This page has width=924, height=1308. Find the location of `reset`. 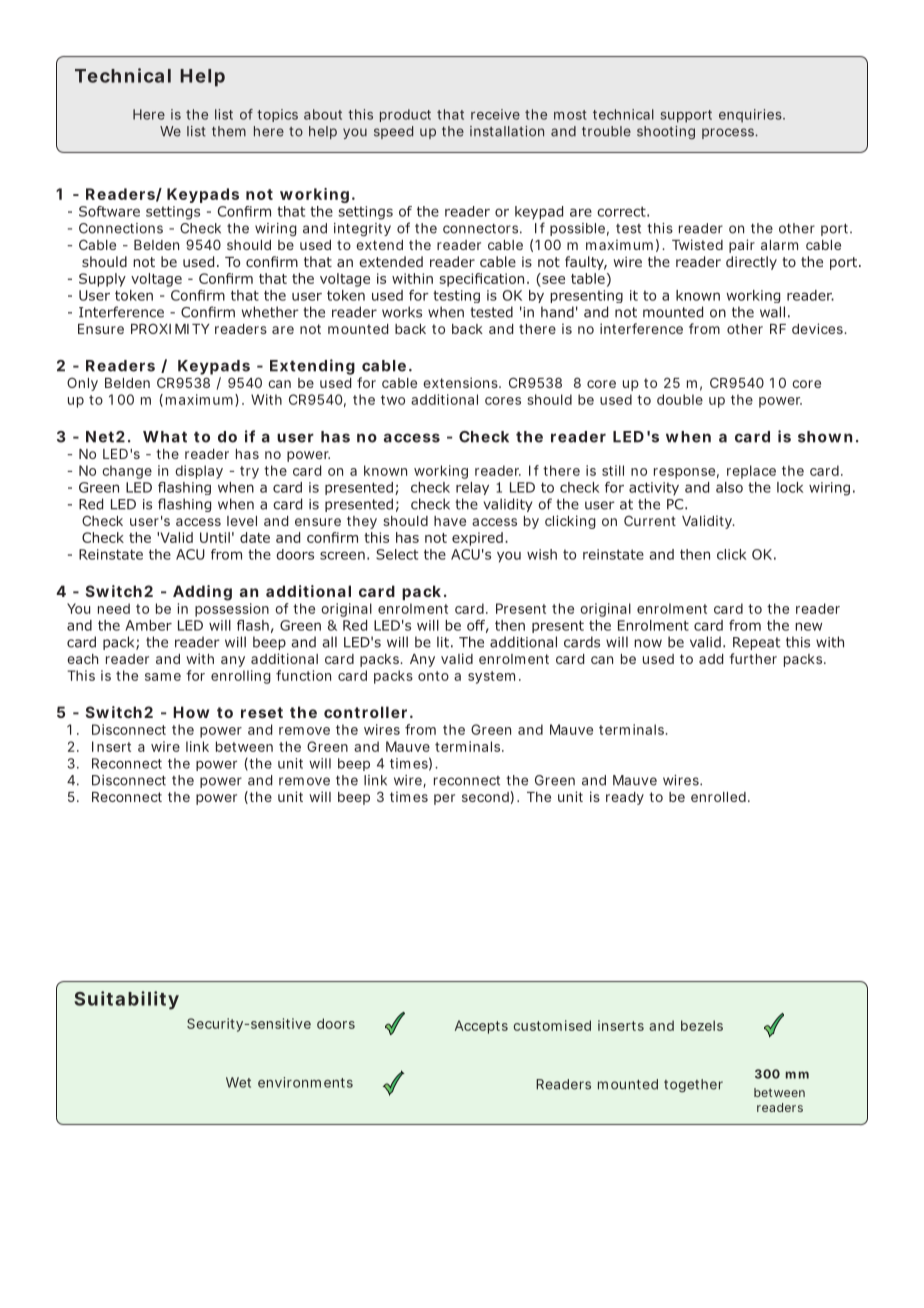

reset is located at coordinates (262, 712).
